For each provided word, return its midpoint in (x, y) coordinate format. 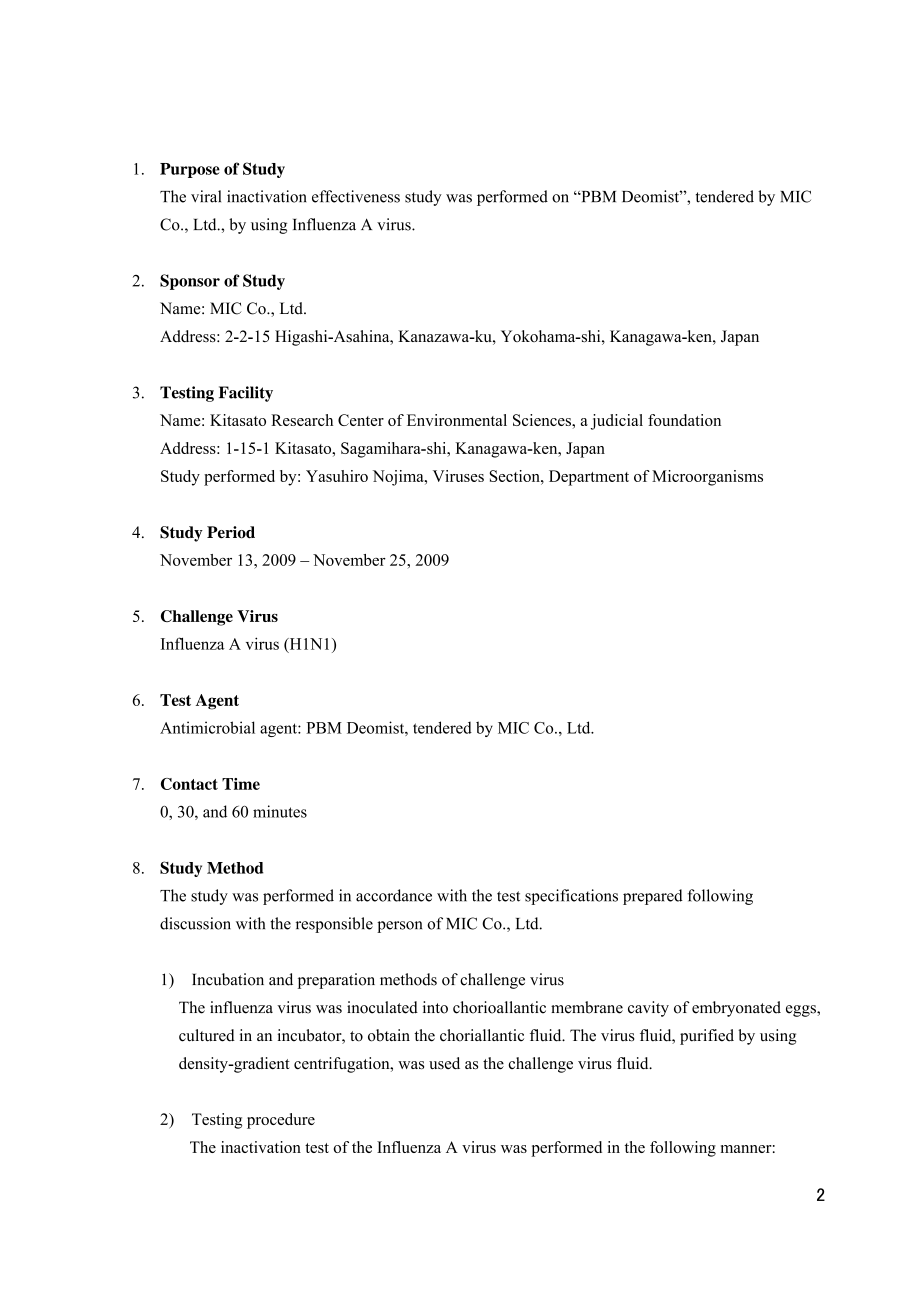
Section (515, 476)
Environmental (457, 420)
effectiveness (356, 196)
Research (302, 420)
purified (707, 1037)
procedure (281, 1121)
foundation (684, 420)
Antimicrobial (207, 727)
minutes (280, 811)
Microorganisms (707, 478)
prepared (653, 897)
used (444, 1063)
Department (589, 478)
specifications (571, 897)
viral (206, 196)
